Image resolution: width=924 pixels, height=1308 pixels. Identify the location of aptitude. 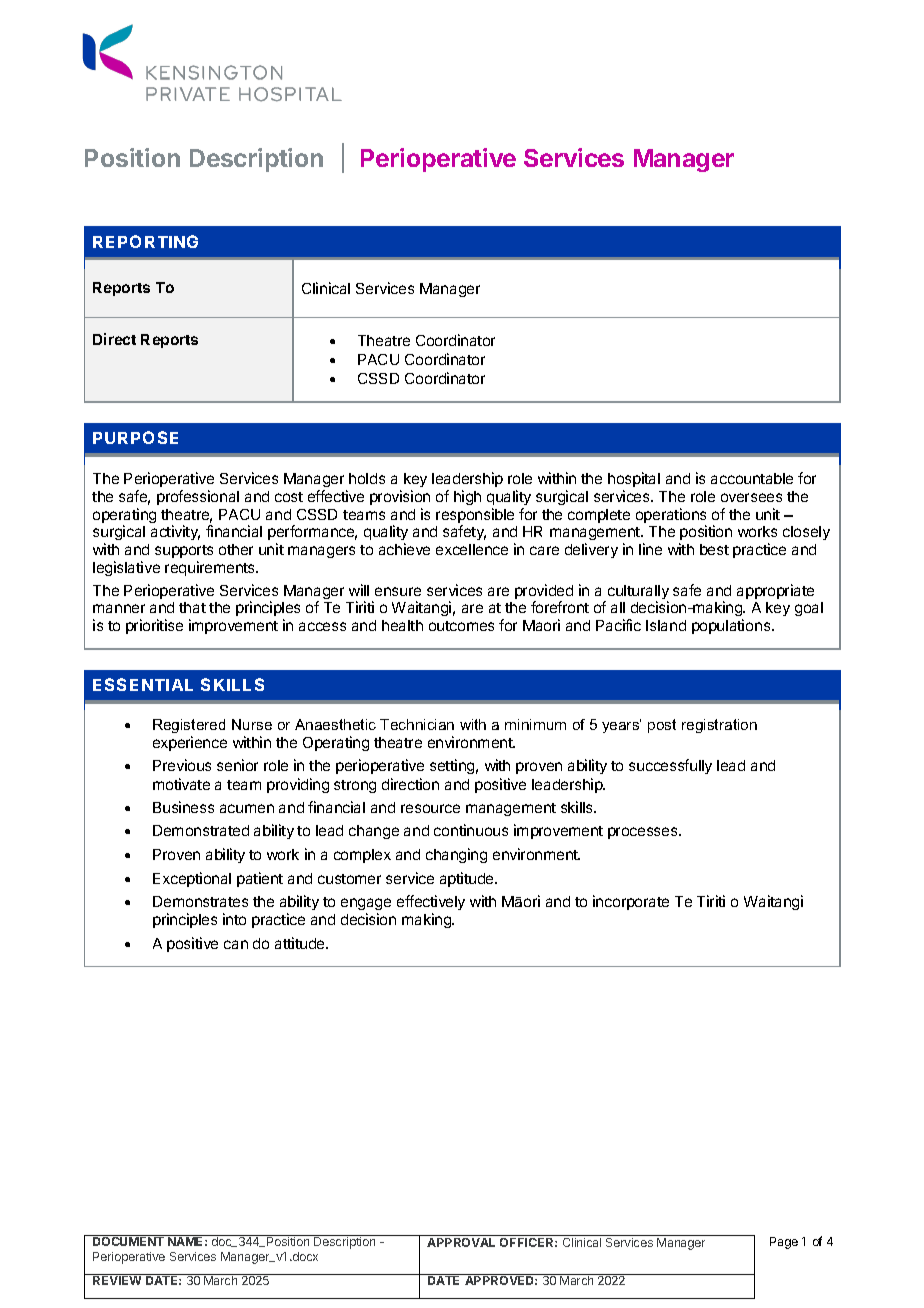
(468, 879).
